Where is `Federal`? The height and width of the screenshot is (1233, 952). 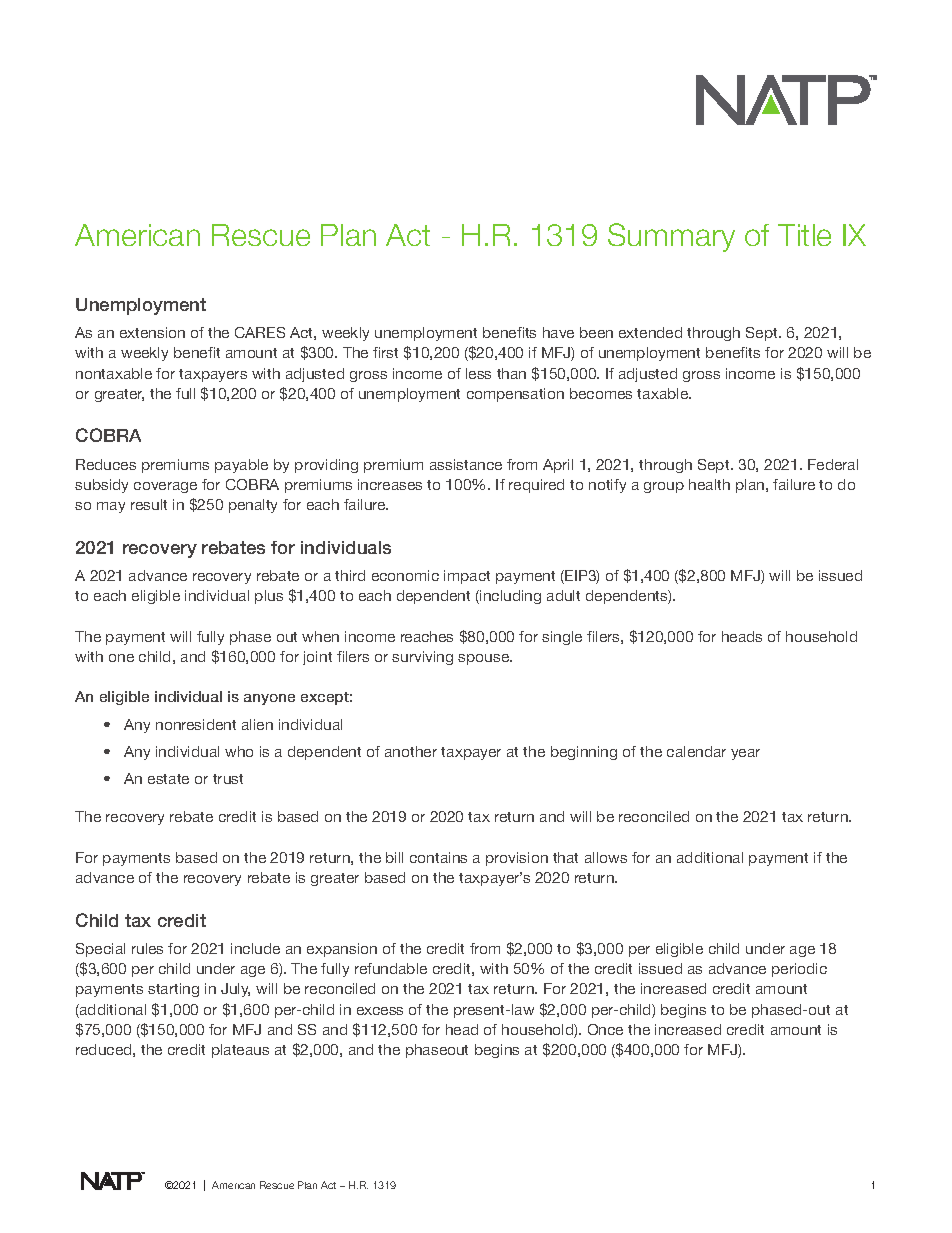
Federal is located at coordinates (833, 464).
